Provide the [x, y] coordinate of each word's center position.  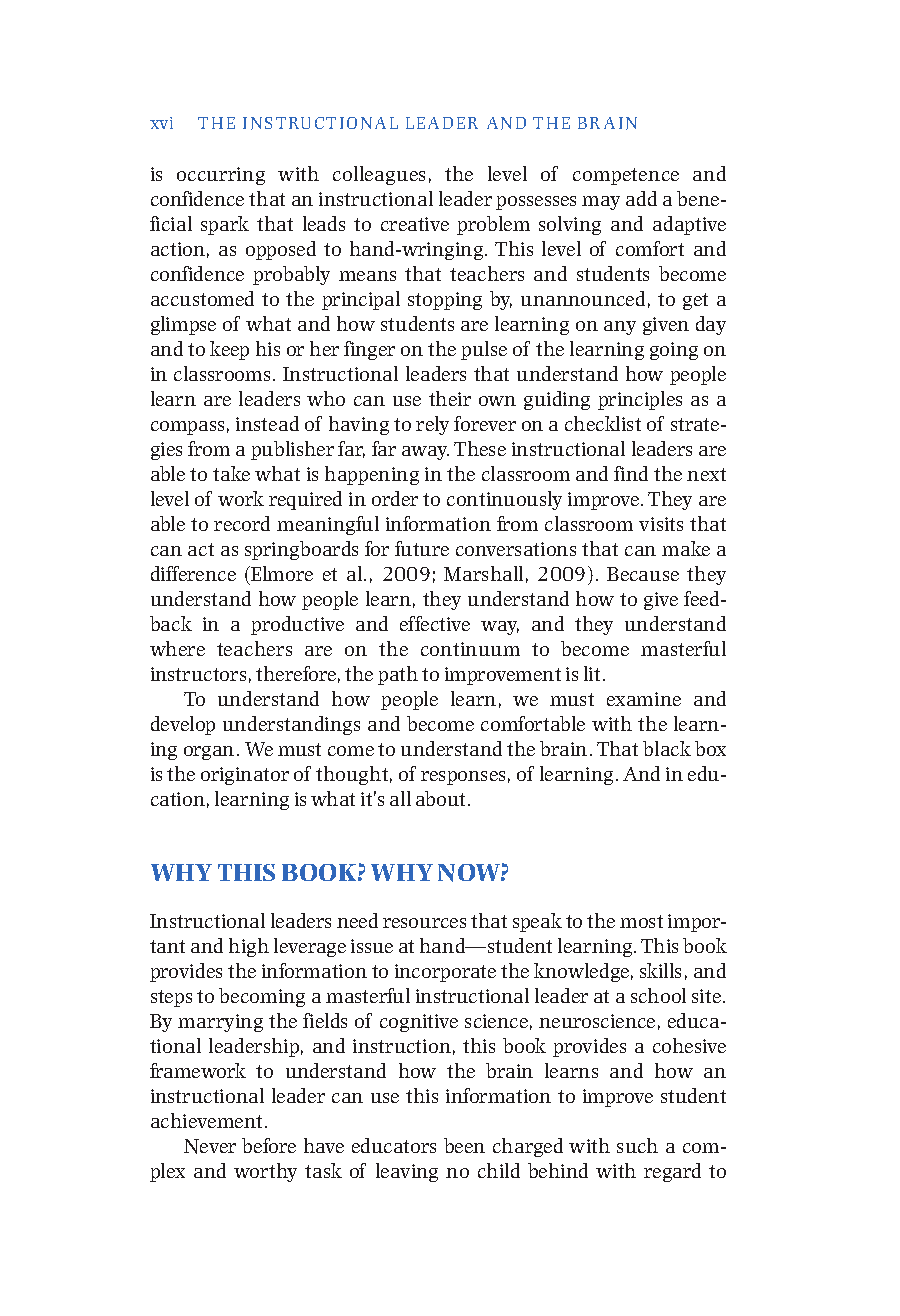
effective [435, 623]
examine [644, 699]
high [249, 947]
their [450, 398]
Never [210, 1146]
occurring [221, 176]
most [641, 921]
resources [424, 923]
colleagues [379, 175]
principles [640, 400]
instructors [198, 674]
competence [626, 176]
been [464, 1145]
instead [267, 423]
